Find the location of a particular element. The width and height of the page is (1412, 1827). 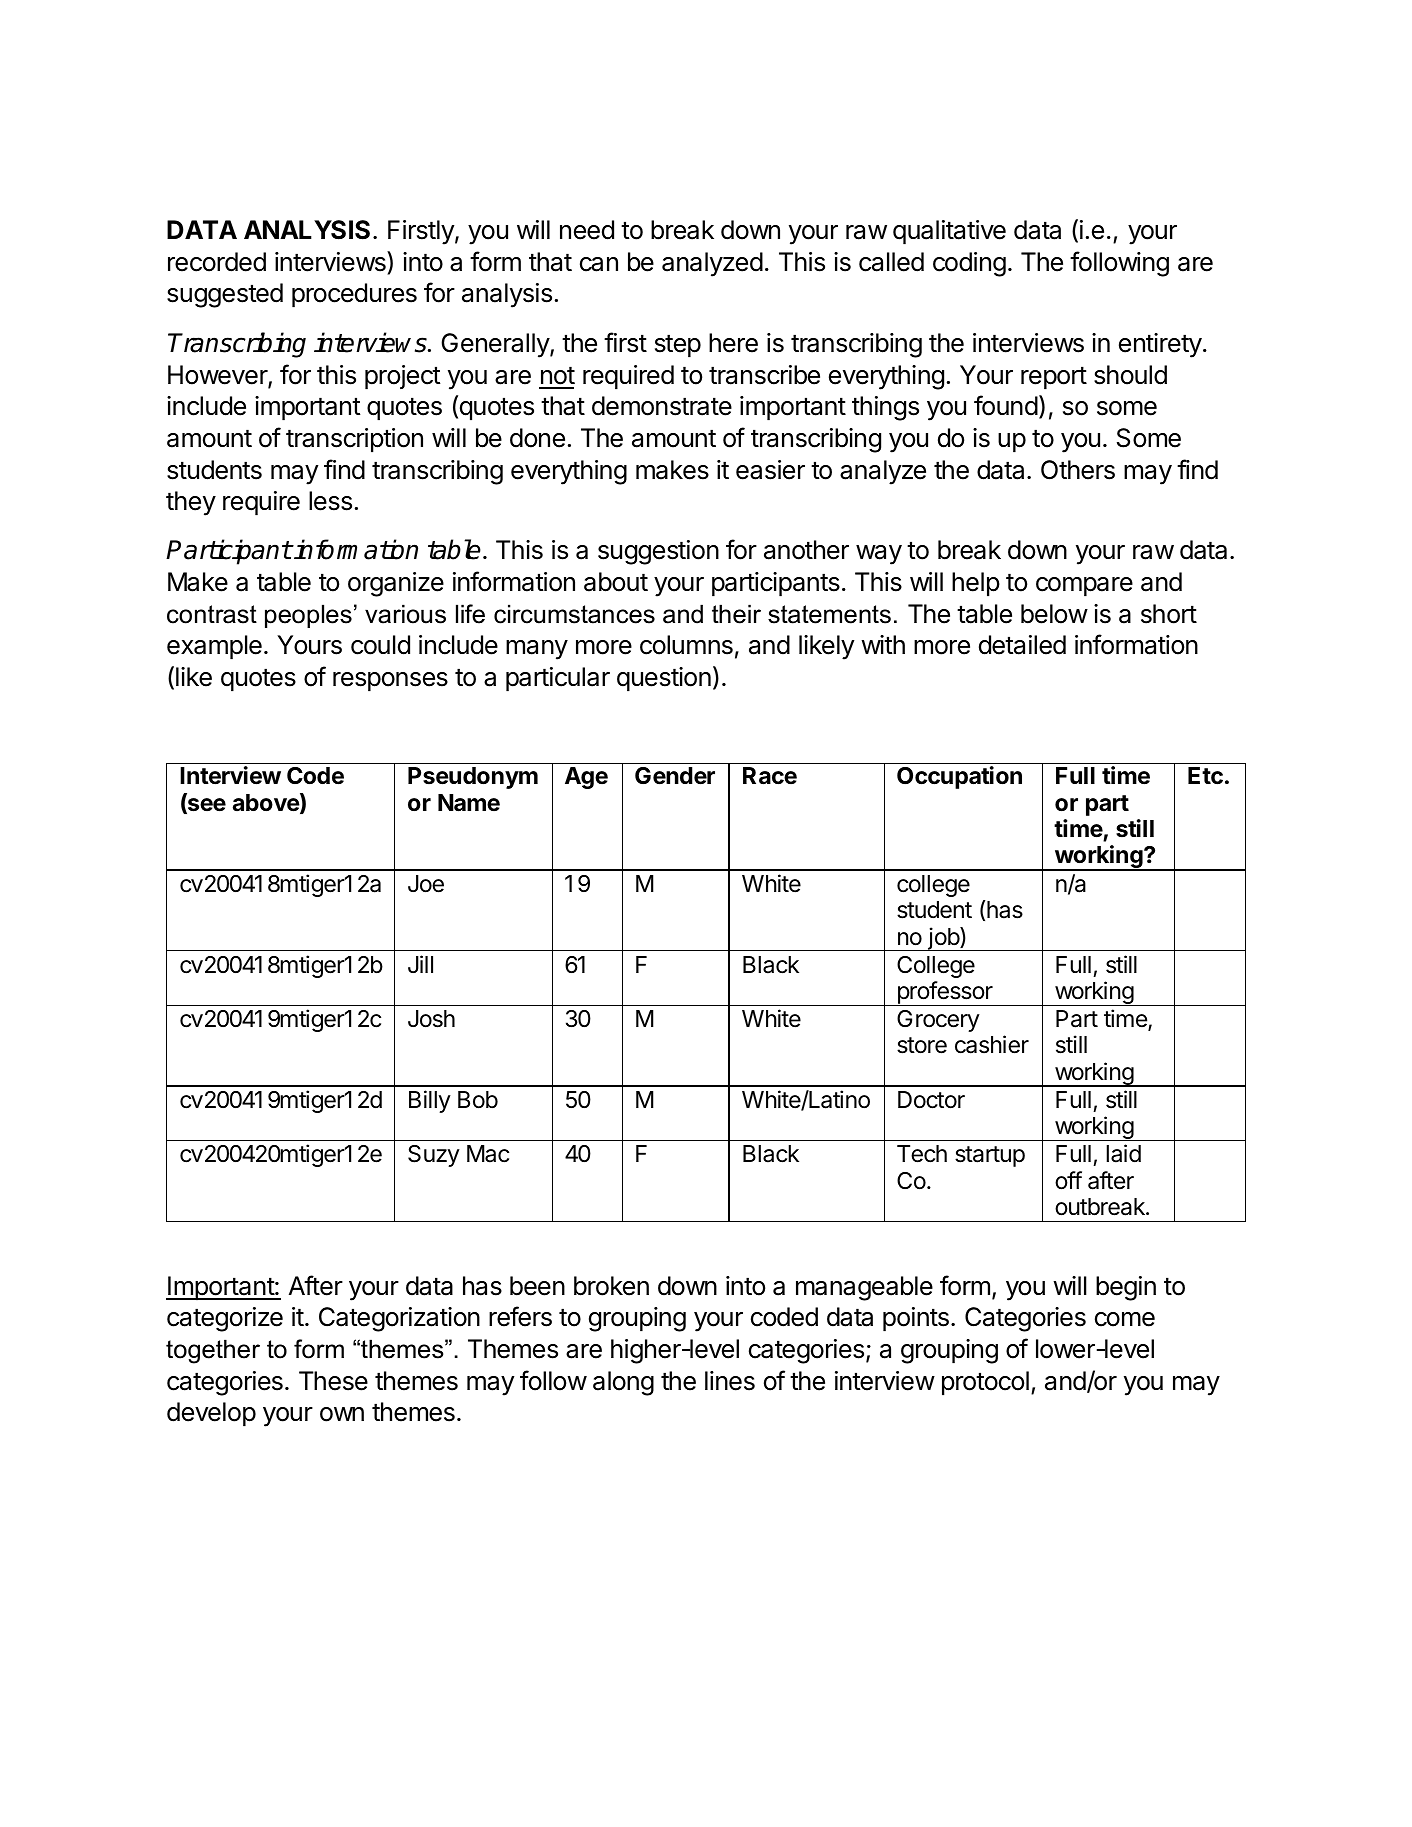

These is located at coordinates (333, 1381).
